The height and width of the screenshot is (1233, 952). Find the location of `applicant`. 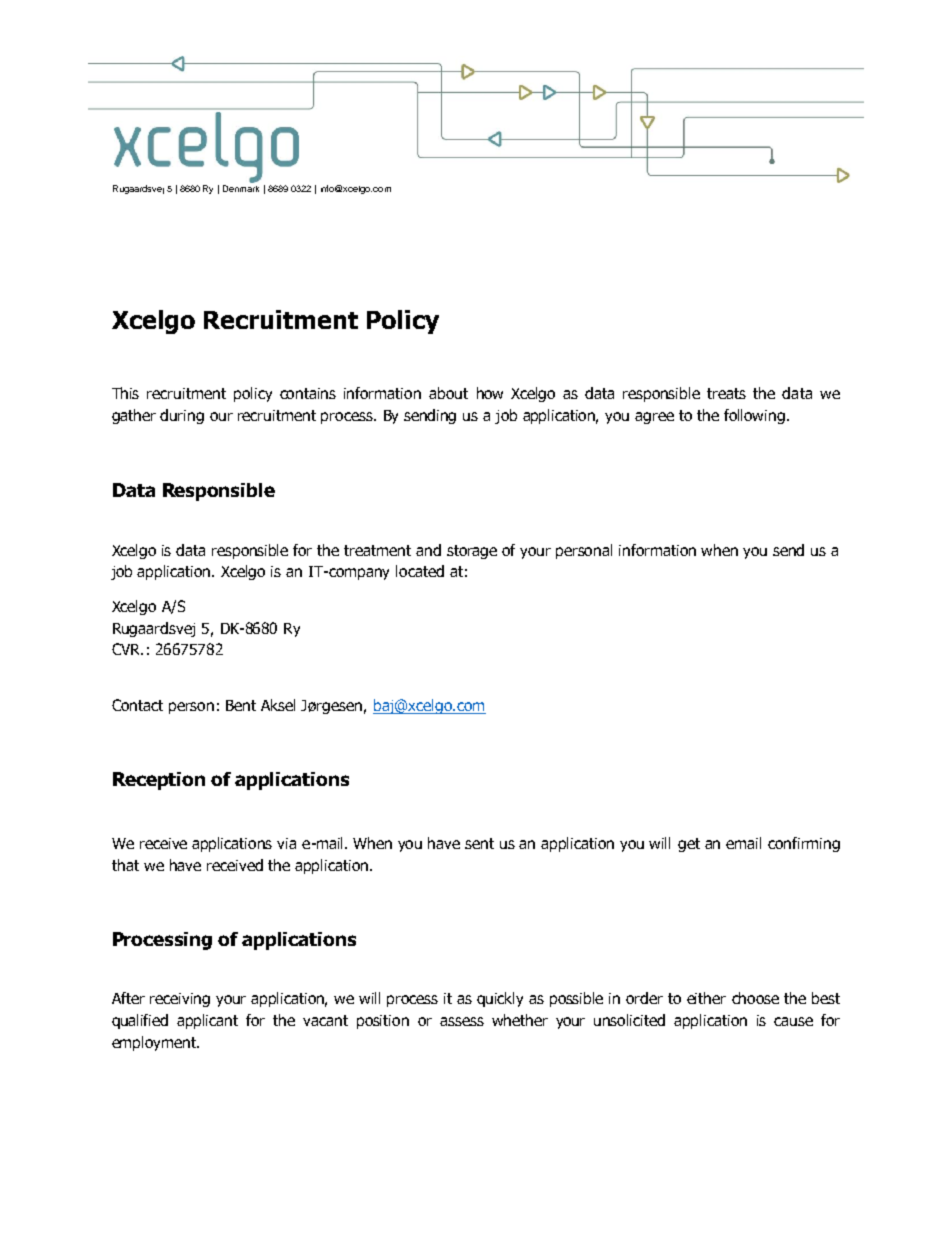

applicant is located at coordinates (207, 1021).
